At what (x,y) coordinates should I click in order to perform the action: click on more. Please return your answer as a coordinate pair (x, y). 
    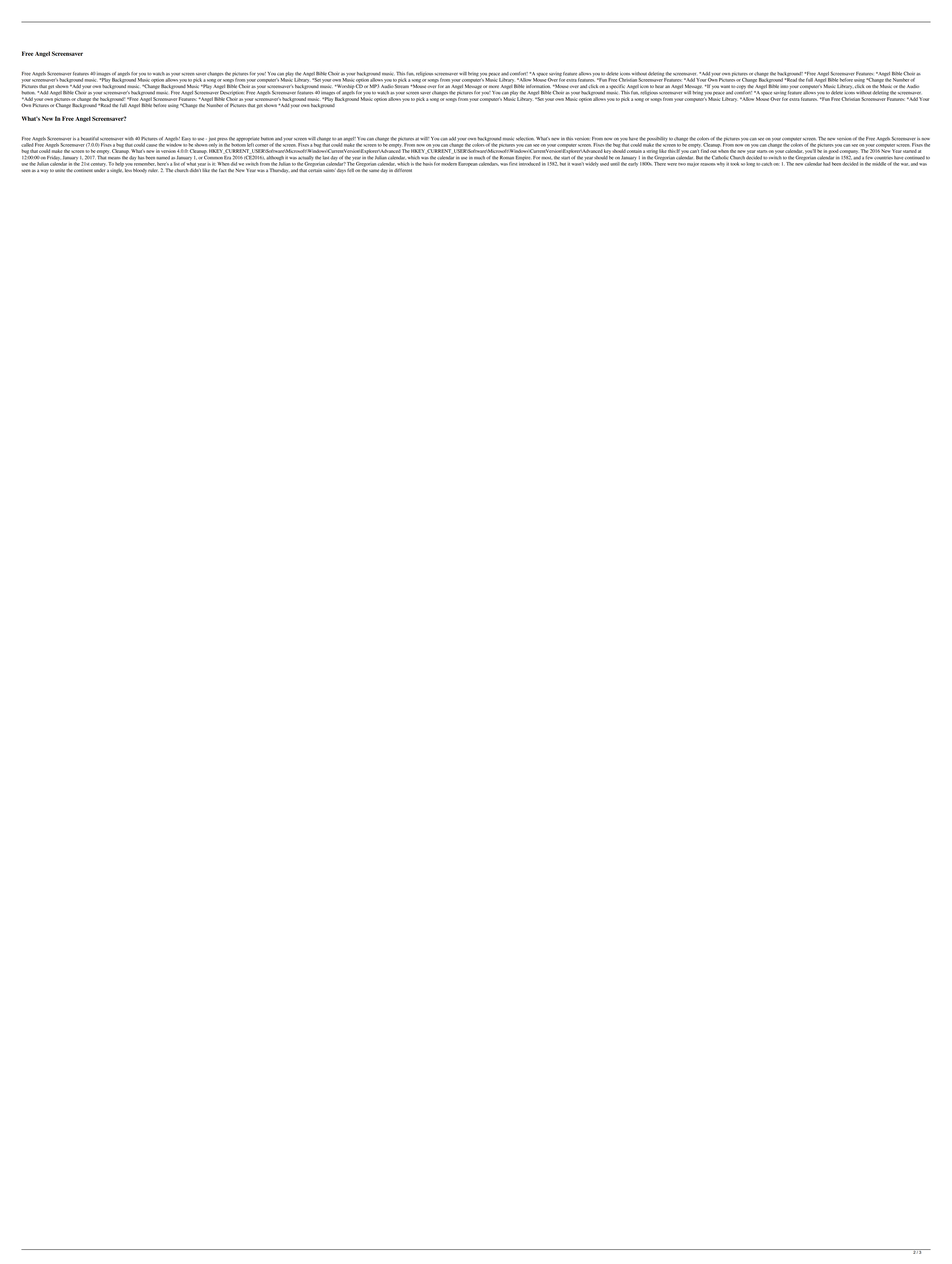
    Looking at the image, I should click on (494, 86).
